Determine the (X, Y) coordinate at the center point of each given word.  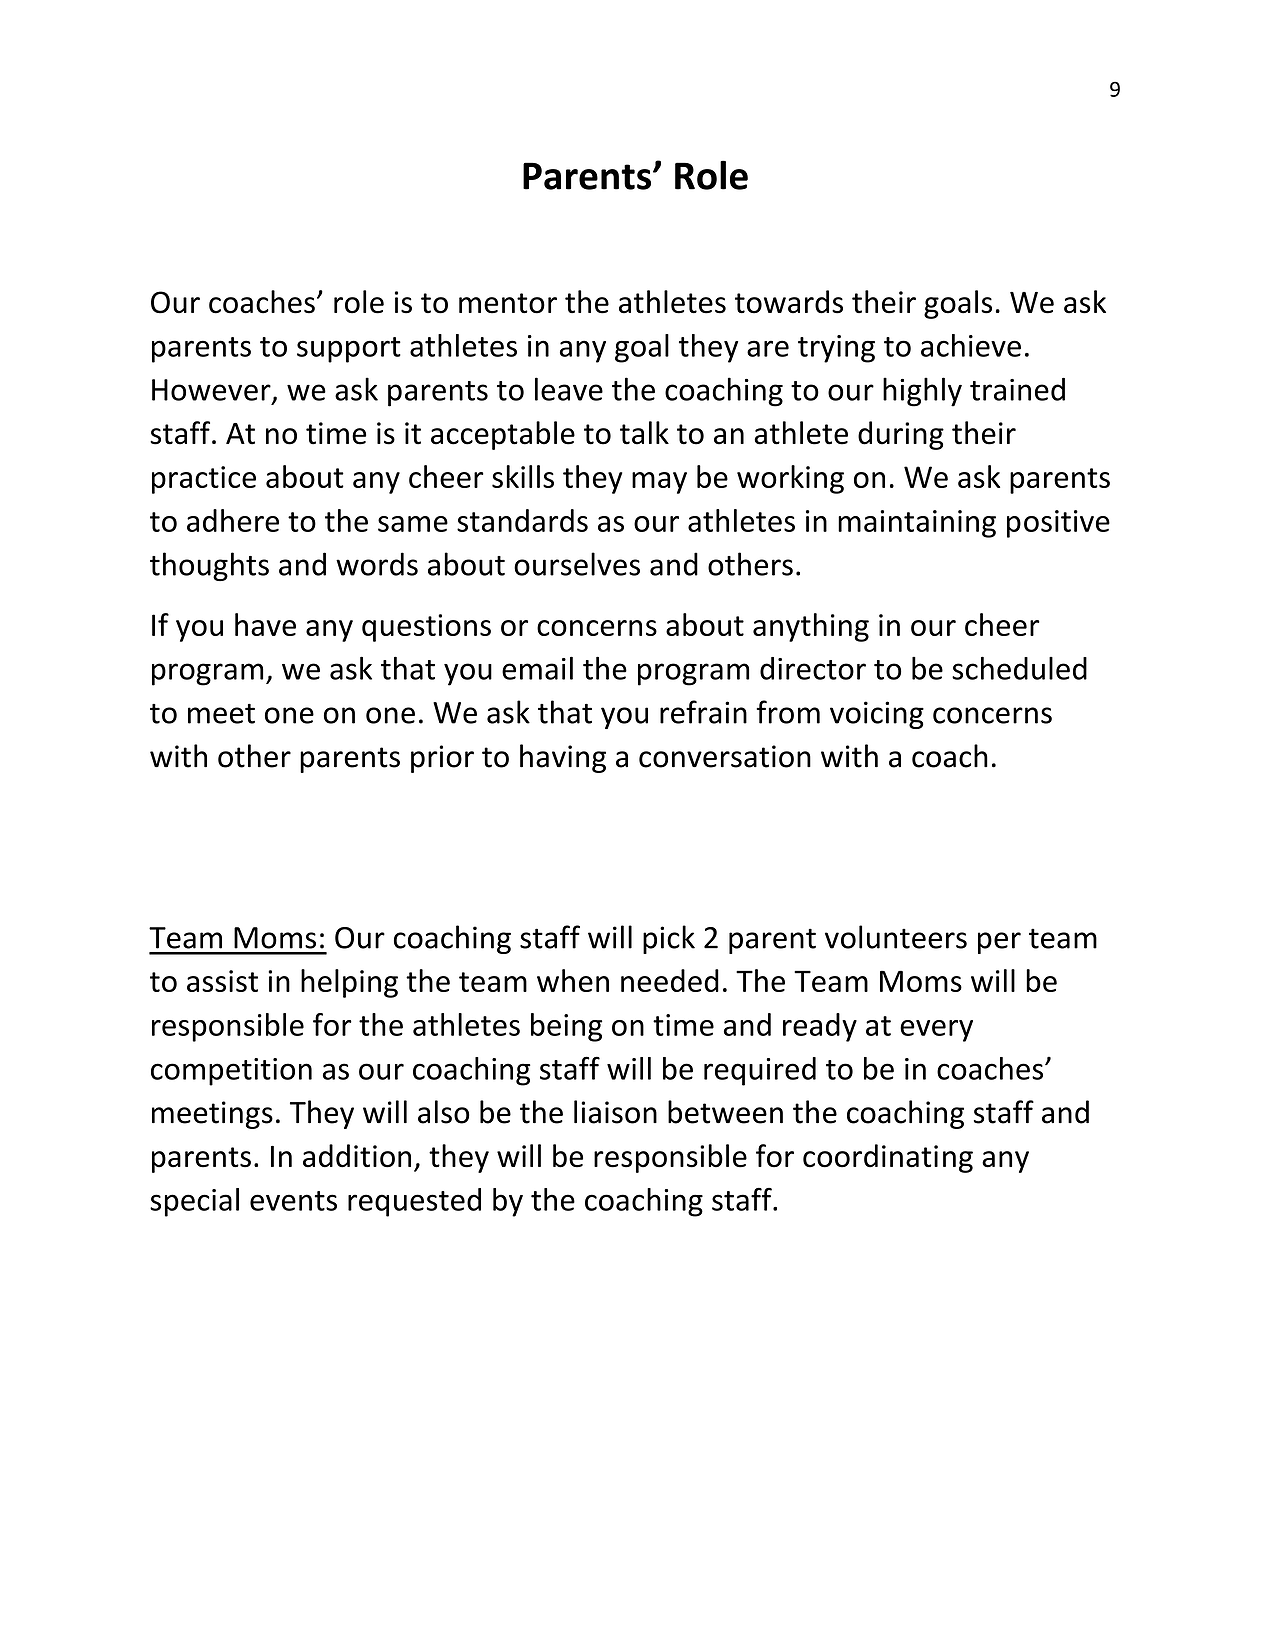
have (265, 624)
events (293, 1201)
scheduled (1019, 668)
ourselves (577, 564)
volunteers (896, 937)
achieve (971, 345)
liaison (615, 1112)
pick (669, 939)
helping (349, 983)
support (349, 350)
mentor (508, 303)
